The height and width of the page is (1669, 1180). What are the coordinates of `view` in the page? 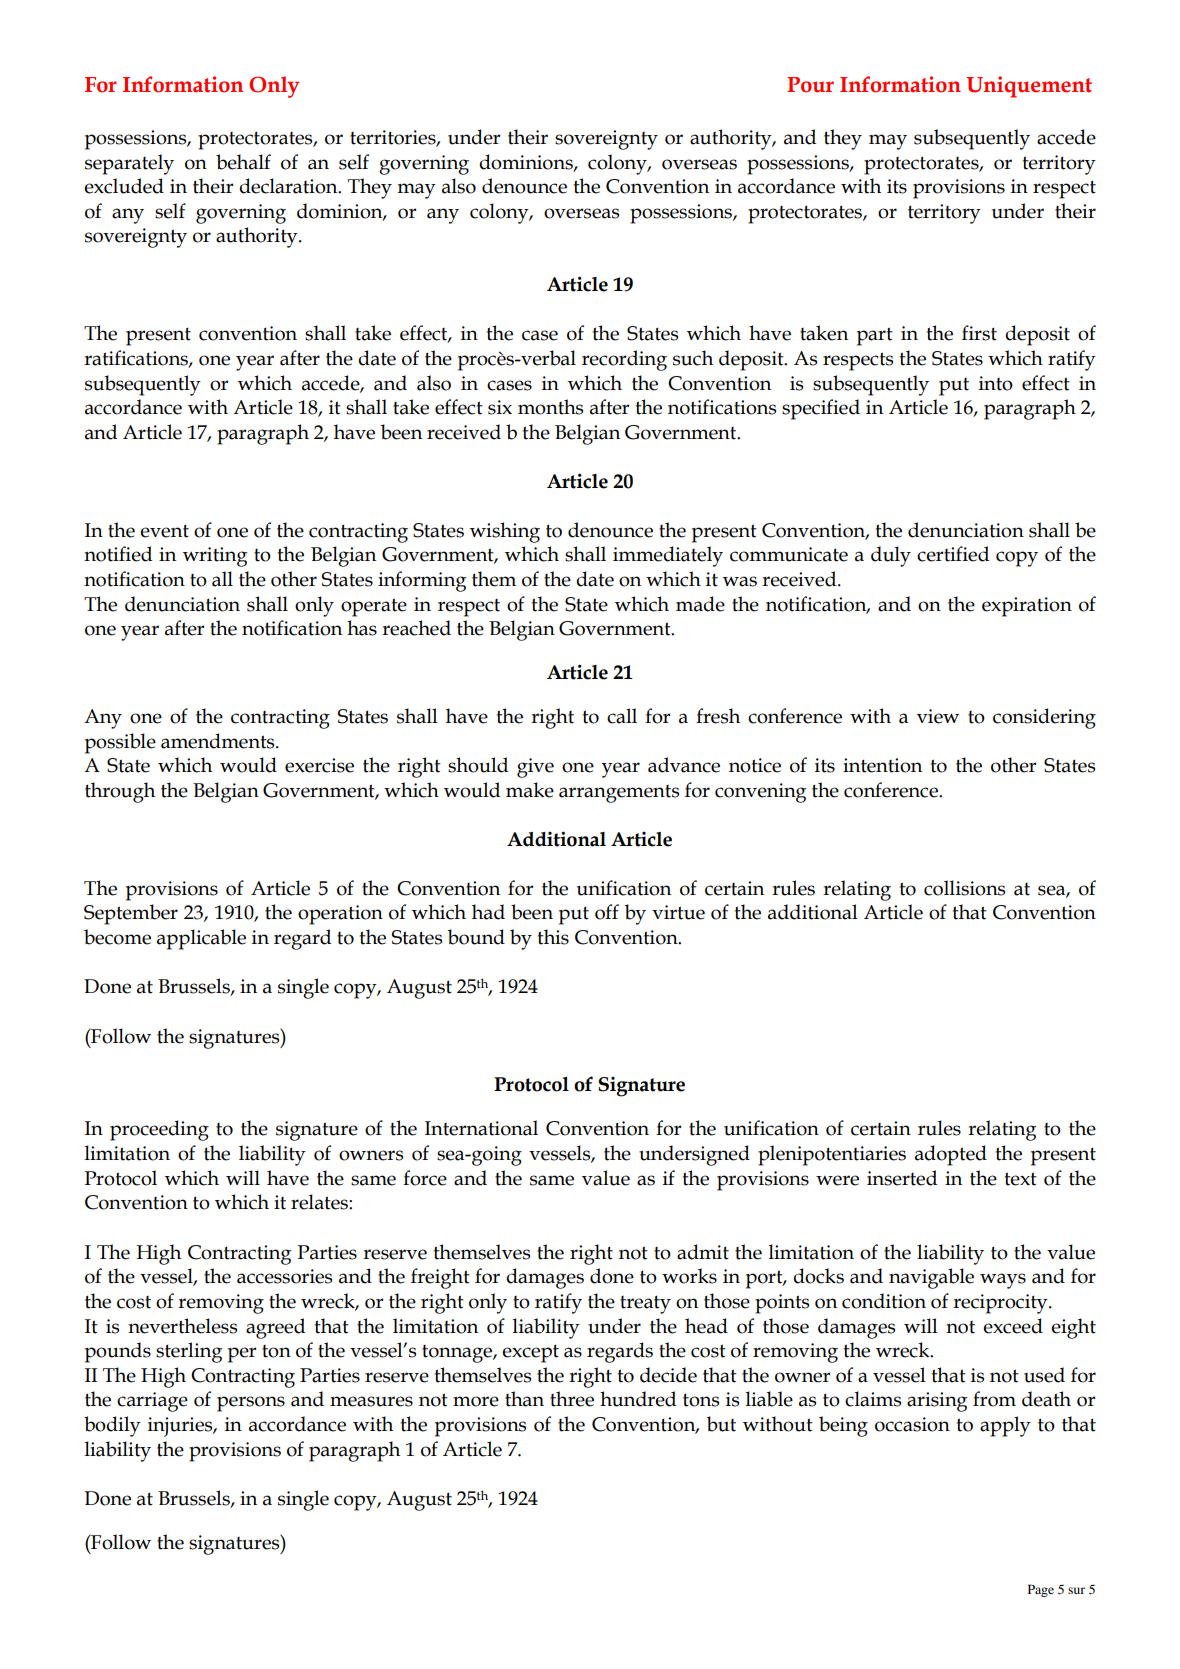 It's located at (938, 716).
